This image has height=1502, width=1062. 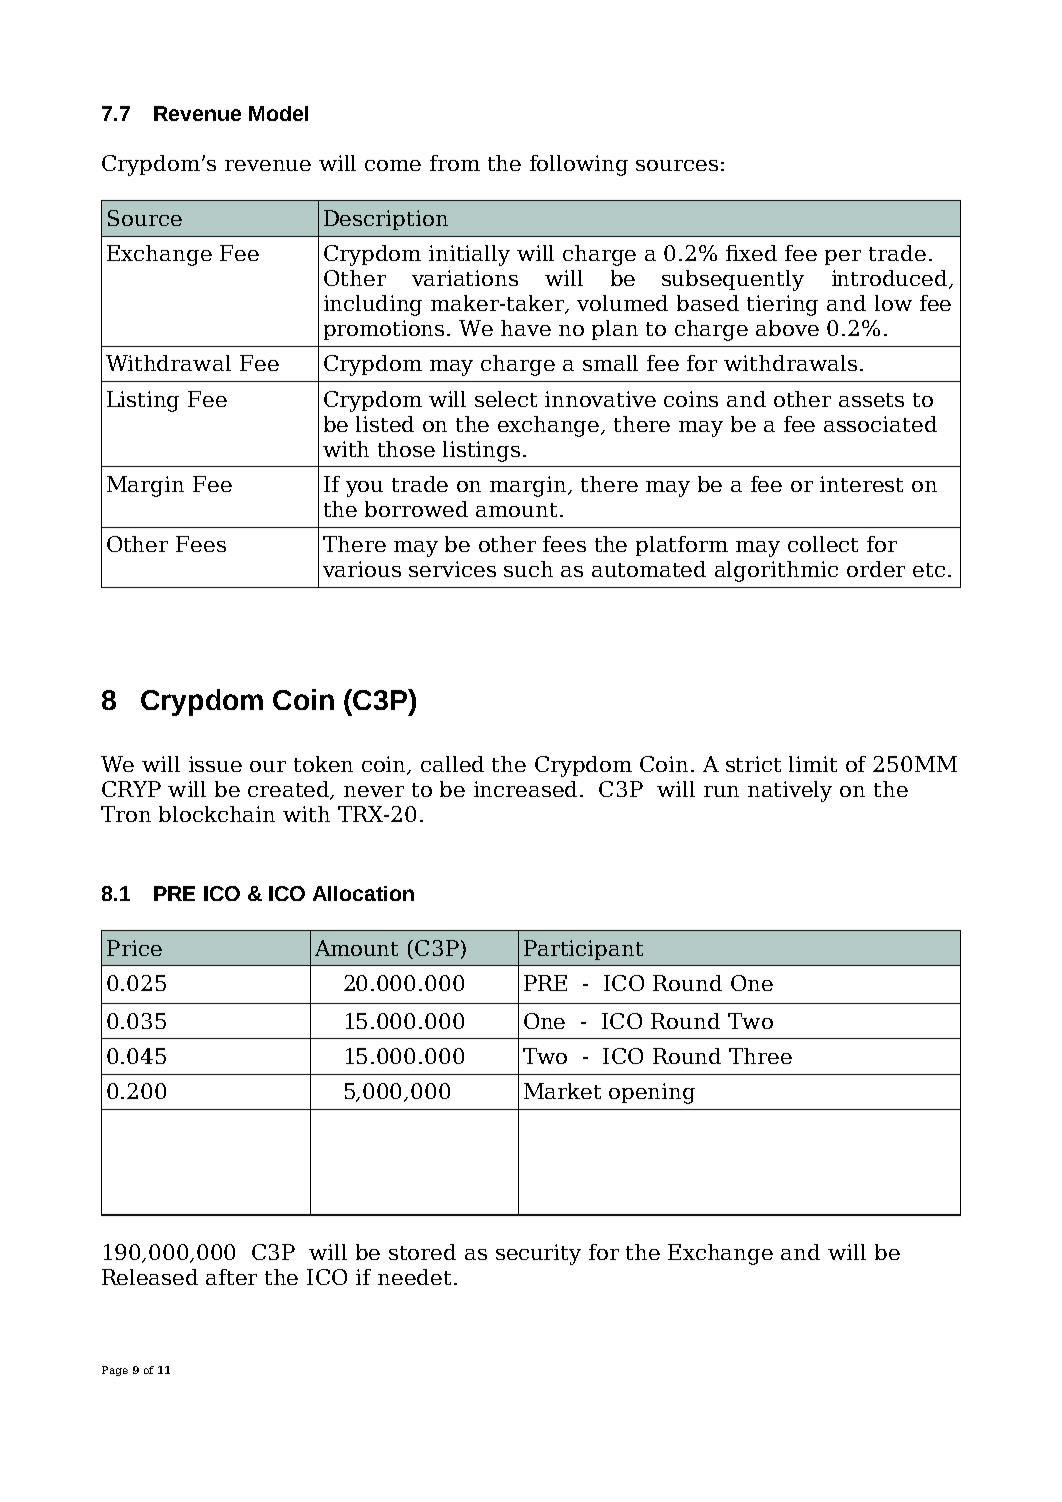 What do you see at coordinates (843, 257) in the image?
I see `per` at bounding box center [843, 257].
